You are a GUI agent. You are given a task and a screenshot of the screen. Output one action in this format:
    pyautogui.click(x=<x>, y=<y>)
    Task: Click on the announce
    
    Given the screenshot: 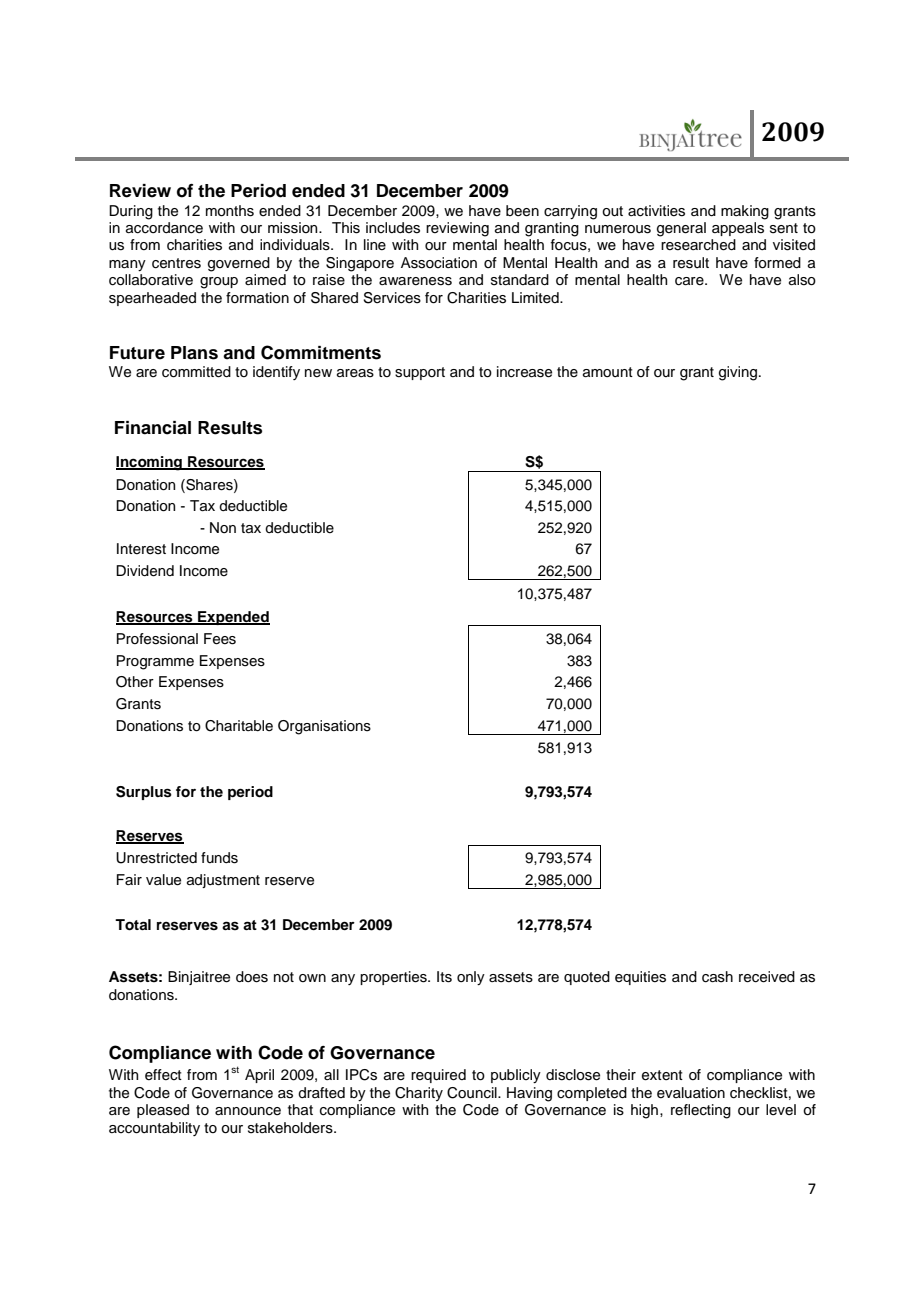 What is the action you would take?
    pyautogui.click(x=248, y=1111)
